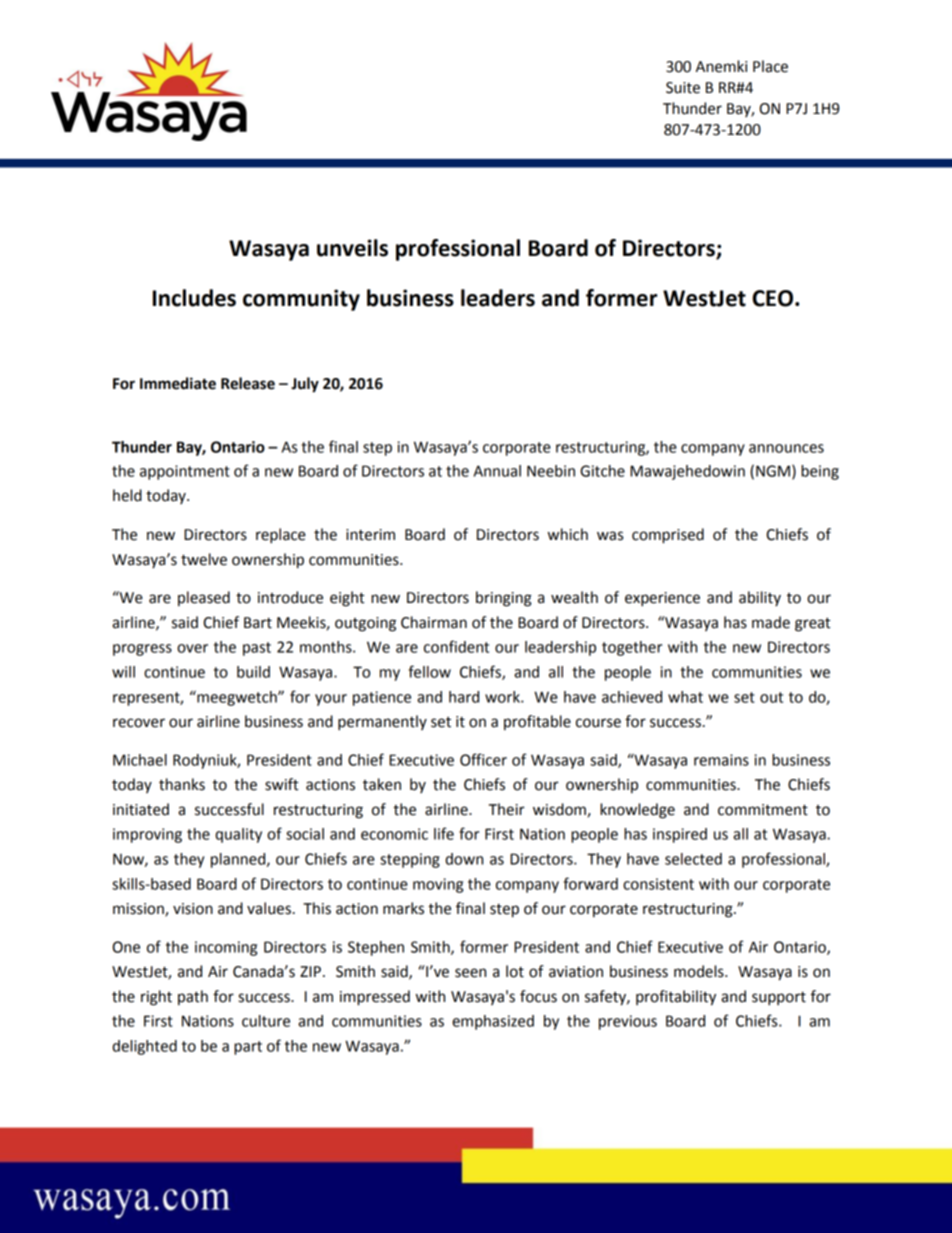 The width and height of the screenshot is (952, 1233). Describe the element at coordinates (763, 810) in the screenshot. I see `commitment` at that location.
